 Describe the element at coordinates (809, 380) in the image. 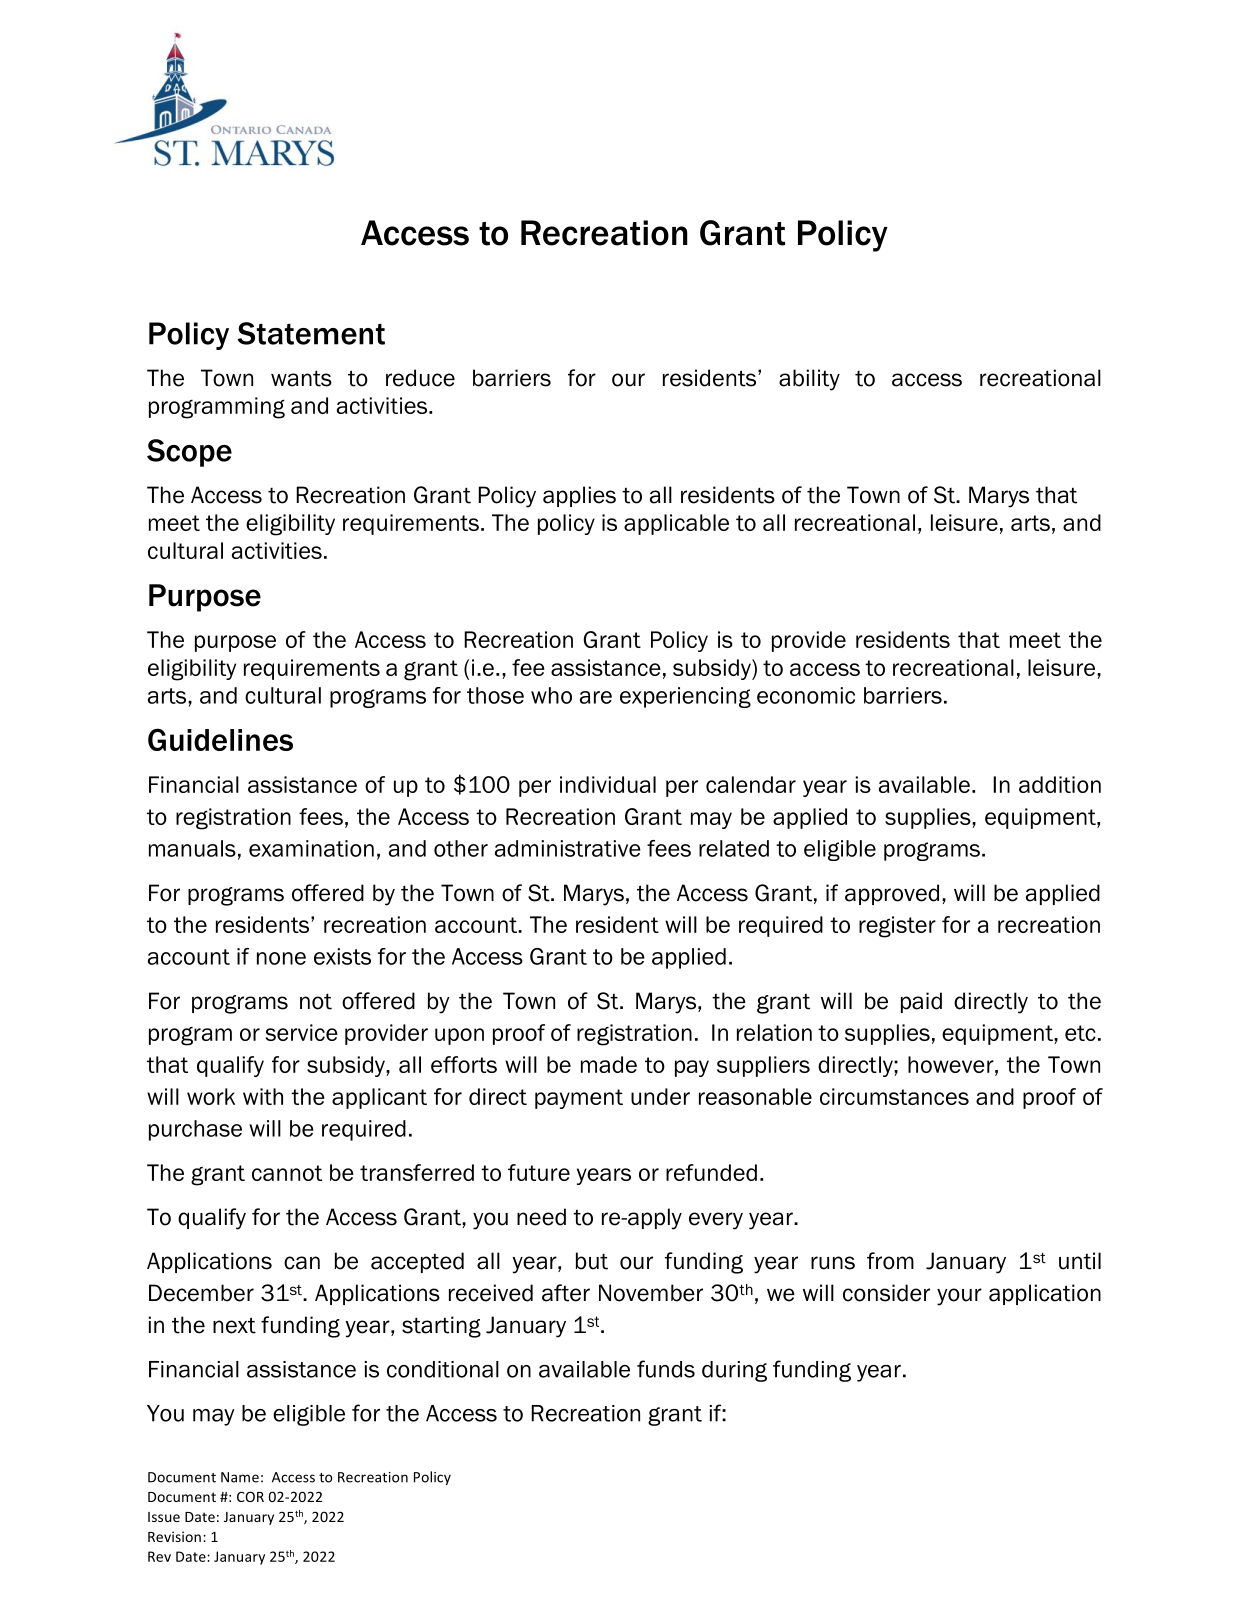

I see `ability` at that location.
